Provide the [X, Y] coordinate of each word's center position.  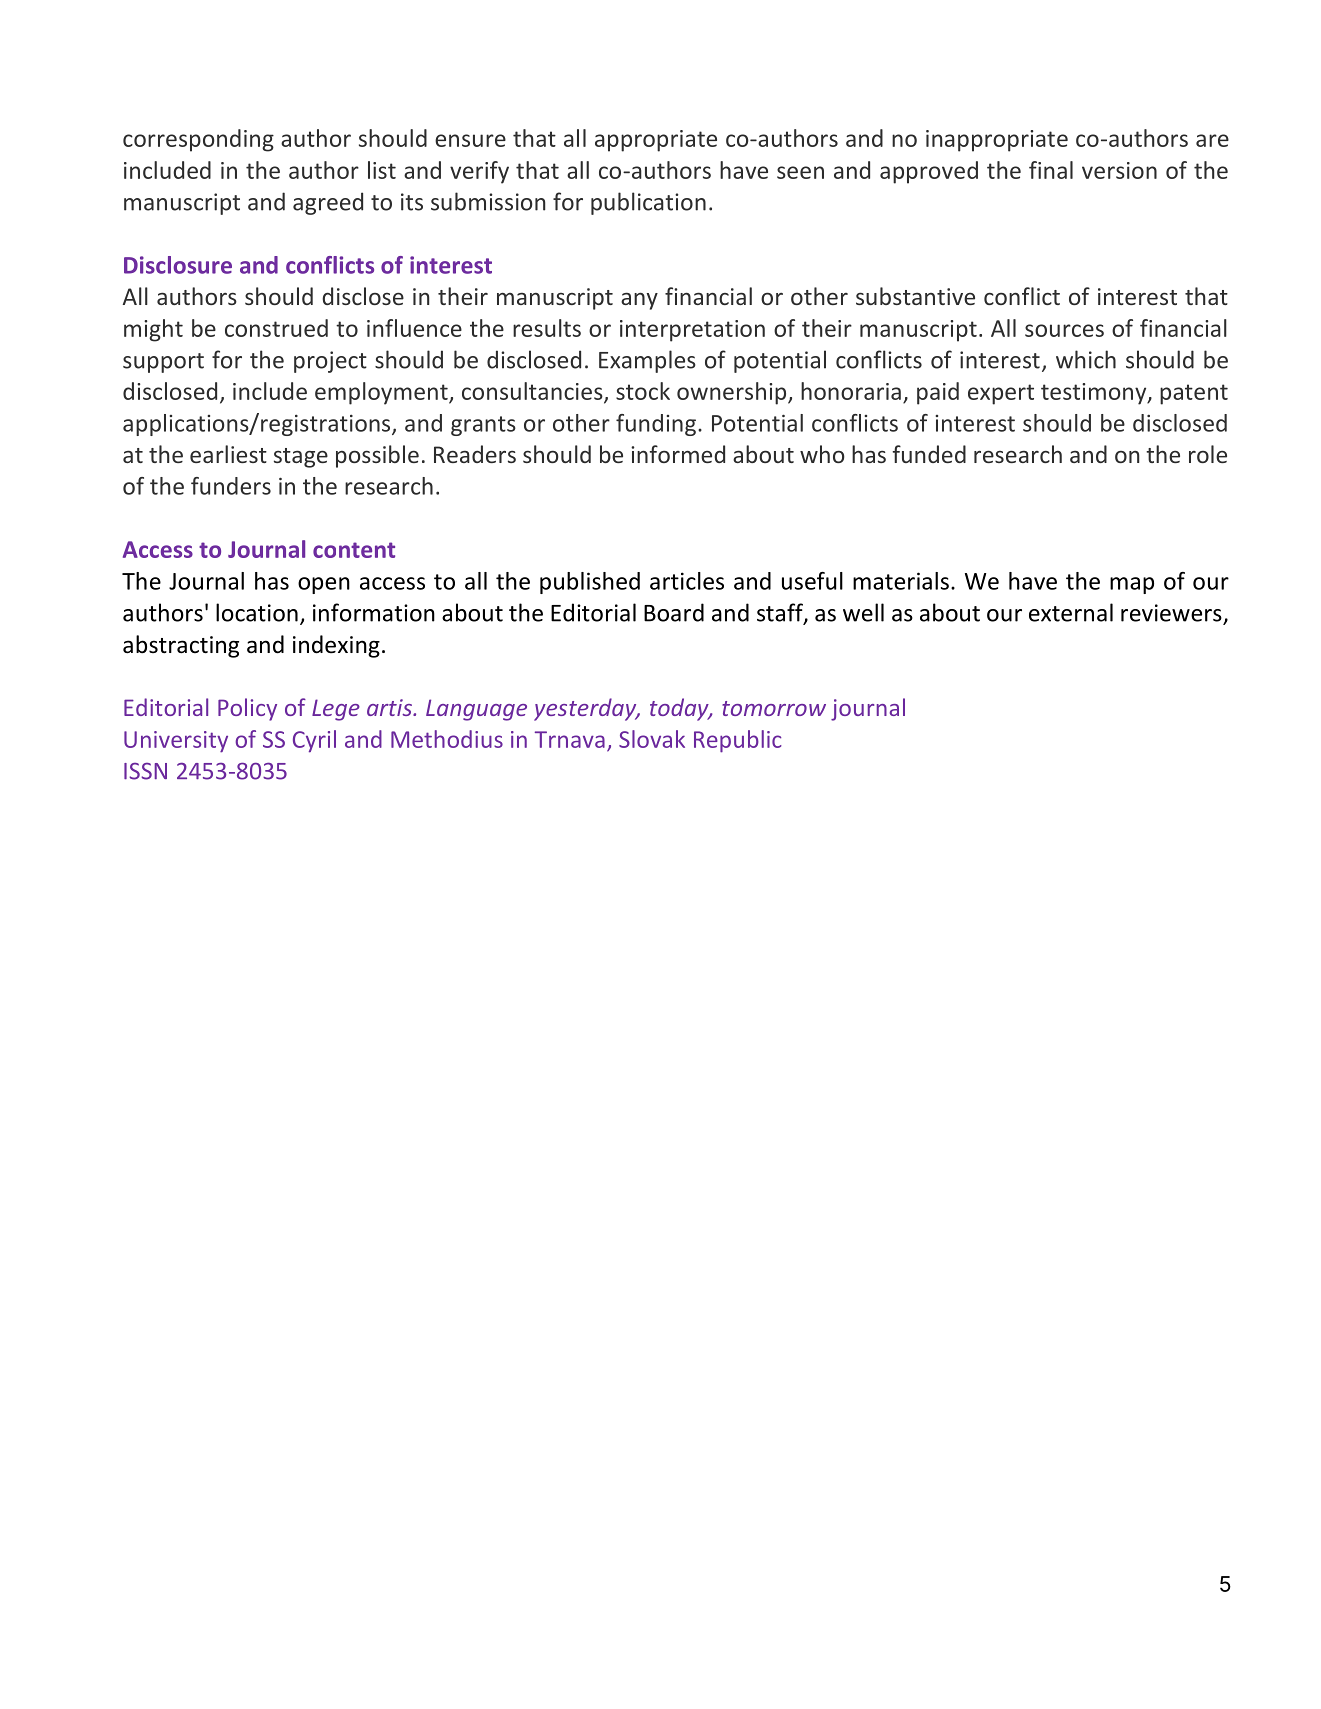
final [1051, 170]
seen [800, 172]
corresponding [198, 140]
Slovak [652, 739]
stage [301, 458]
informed [678, 454]
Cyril [314, 741]
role [1208, 454]
